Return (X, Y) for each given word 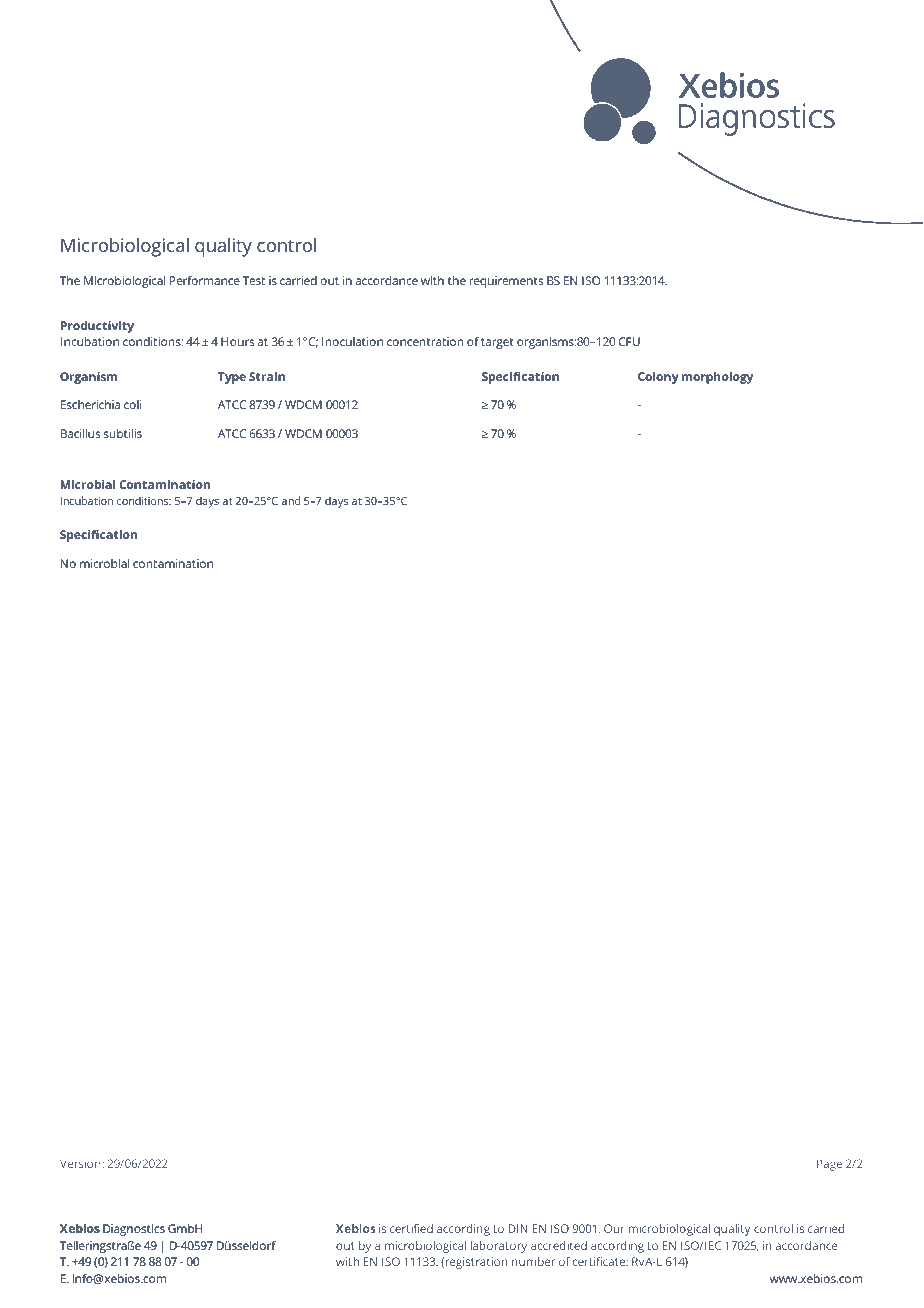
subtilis (123, 433)
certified (411, 1228)
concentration (425, 341)
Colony (658, 378)
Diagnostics (134, 1230)
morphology (717, 378)
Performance (205, 280)
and (290, 500)
